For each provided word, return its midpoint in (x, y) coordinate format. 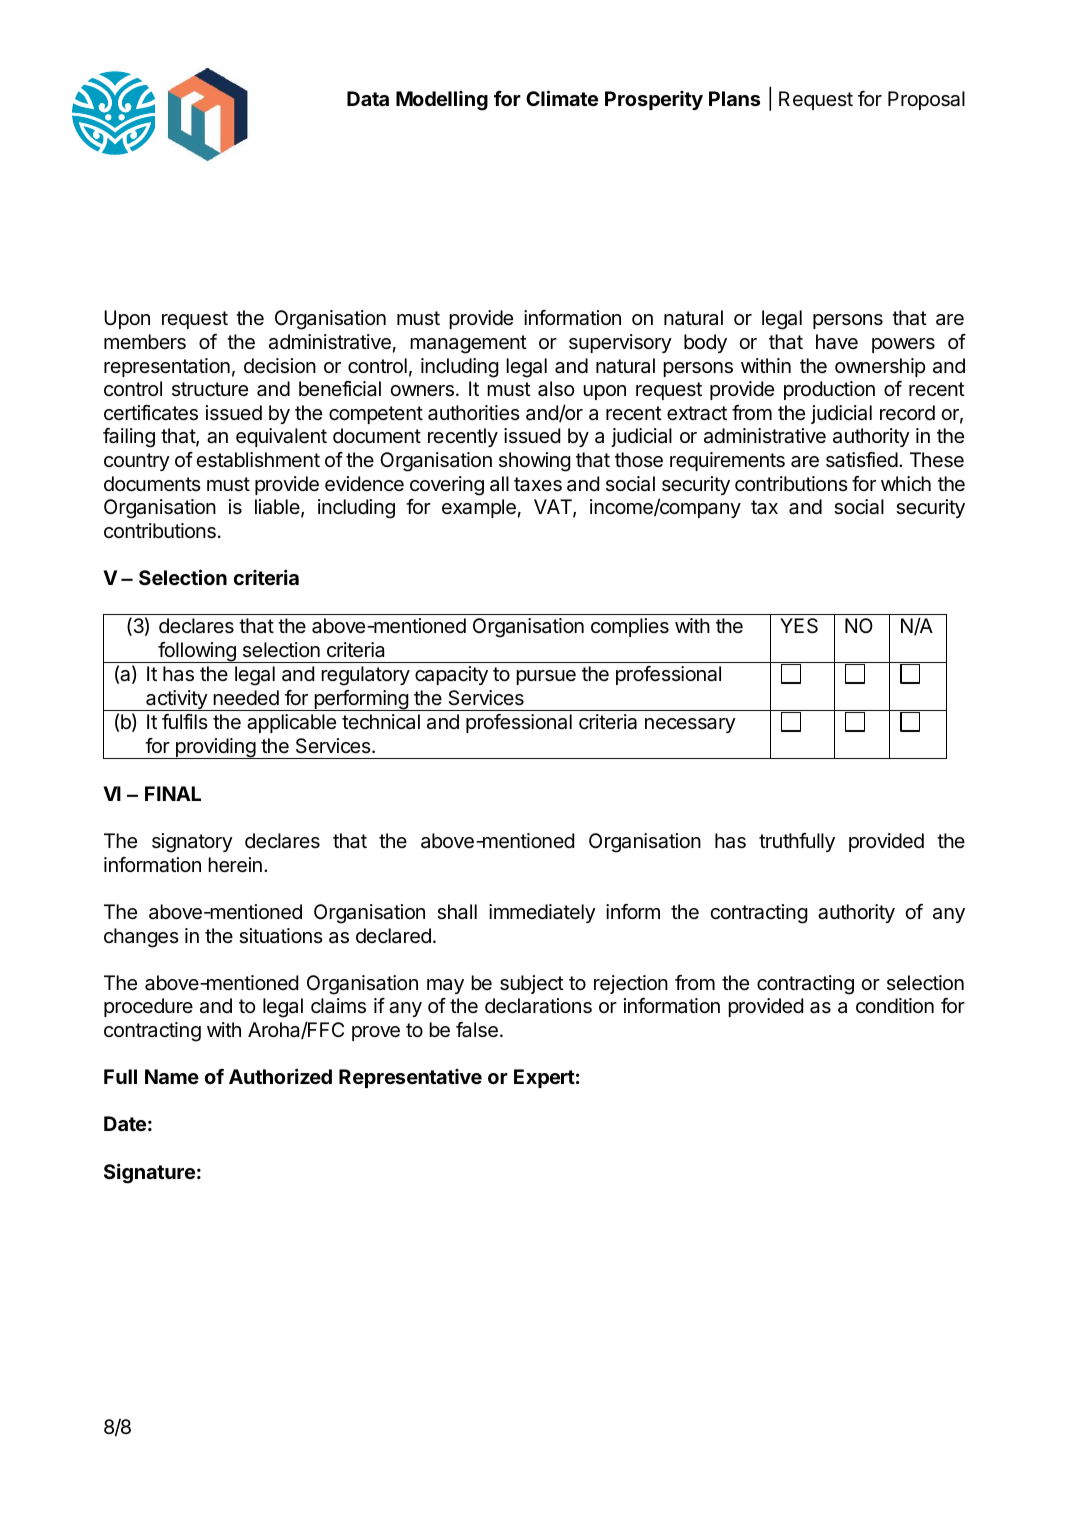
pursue (546, 677)
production (829, 390)
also (556, 389)
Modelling (442, 101)
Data (368, 98)
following (197, 652)
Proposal (926, 100)
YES (799, 626)
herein (235, 865)
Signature (149, 1173)
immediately (542, 913)
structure (210, 389)
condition (895, 1005)
